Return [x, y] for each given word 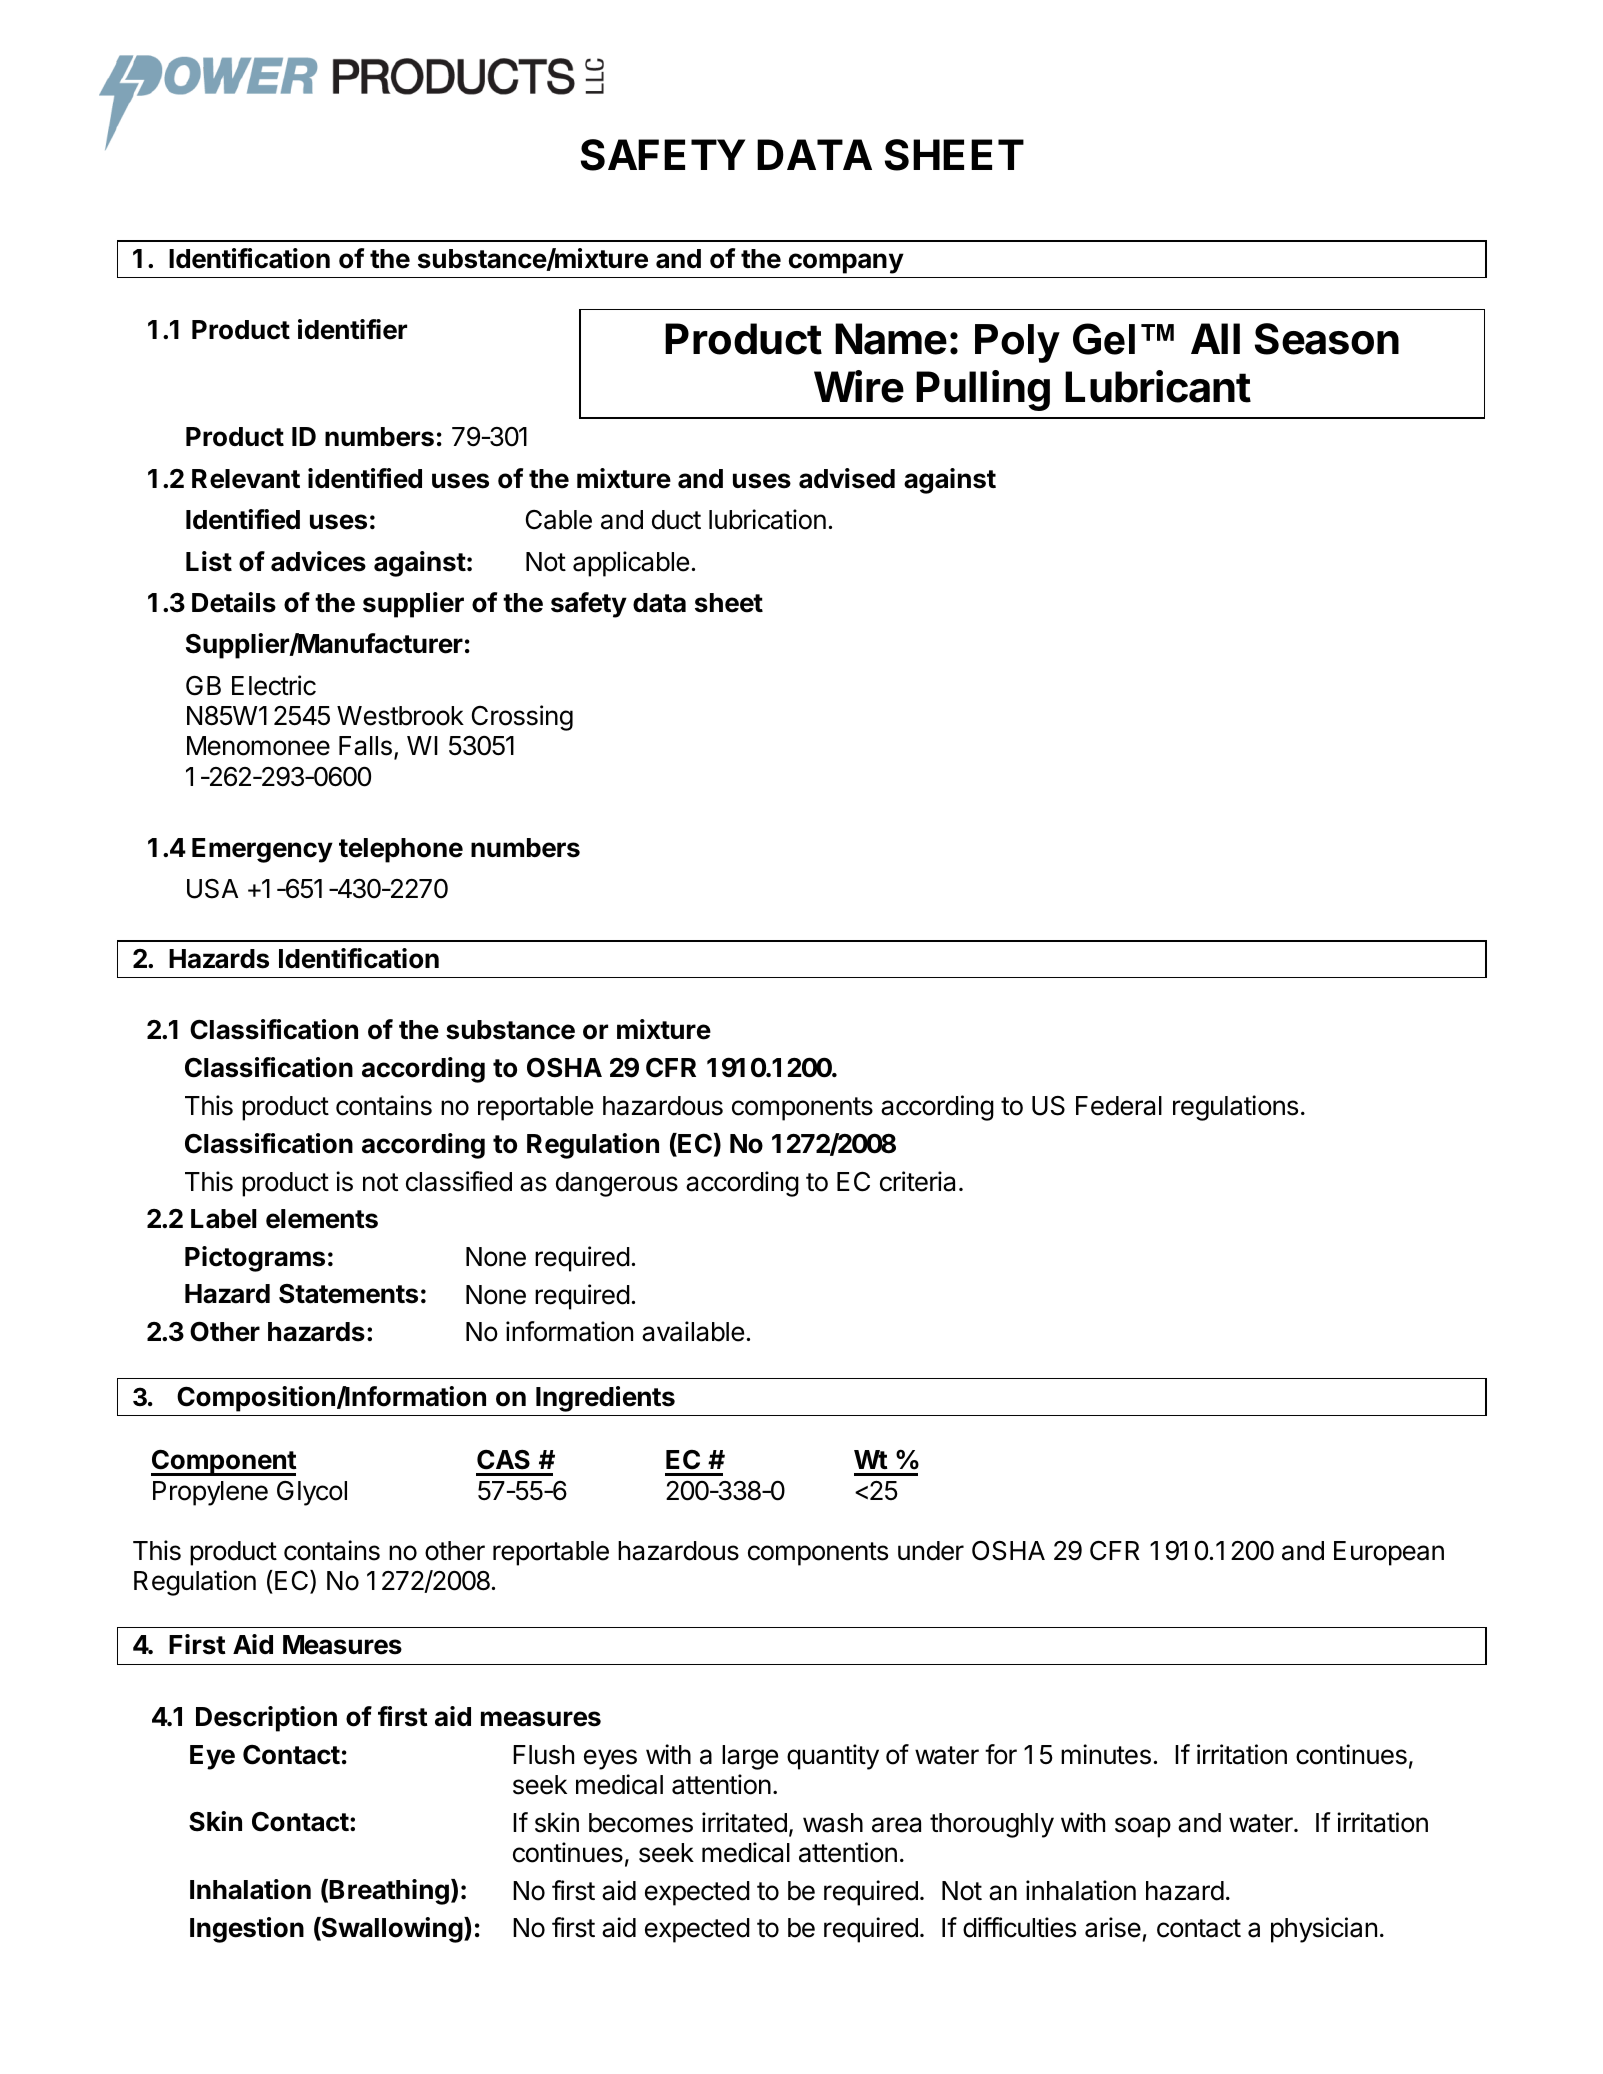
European [1389, 1553]
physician [1324, 1930]
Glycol [312, 1493]
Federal [1119, 1106]
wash [833, 1823]
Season [1327, 339]
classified [459, 1181]
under [931, 1551]
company [846, 263]
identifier [352, 329]
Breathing [389, 1892]
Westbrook [400, 716]
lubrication [767, 519]
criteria [917, 1181]
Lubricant [1158, 386]
